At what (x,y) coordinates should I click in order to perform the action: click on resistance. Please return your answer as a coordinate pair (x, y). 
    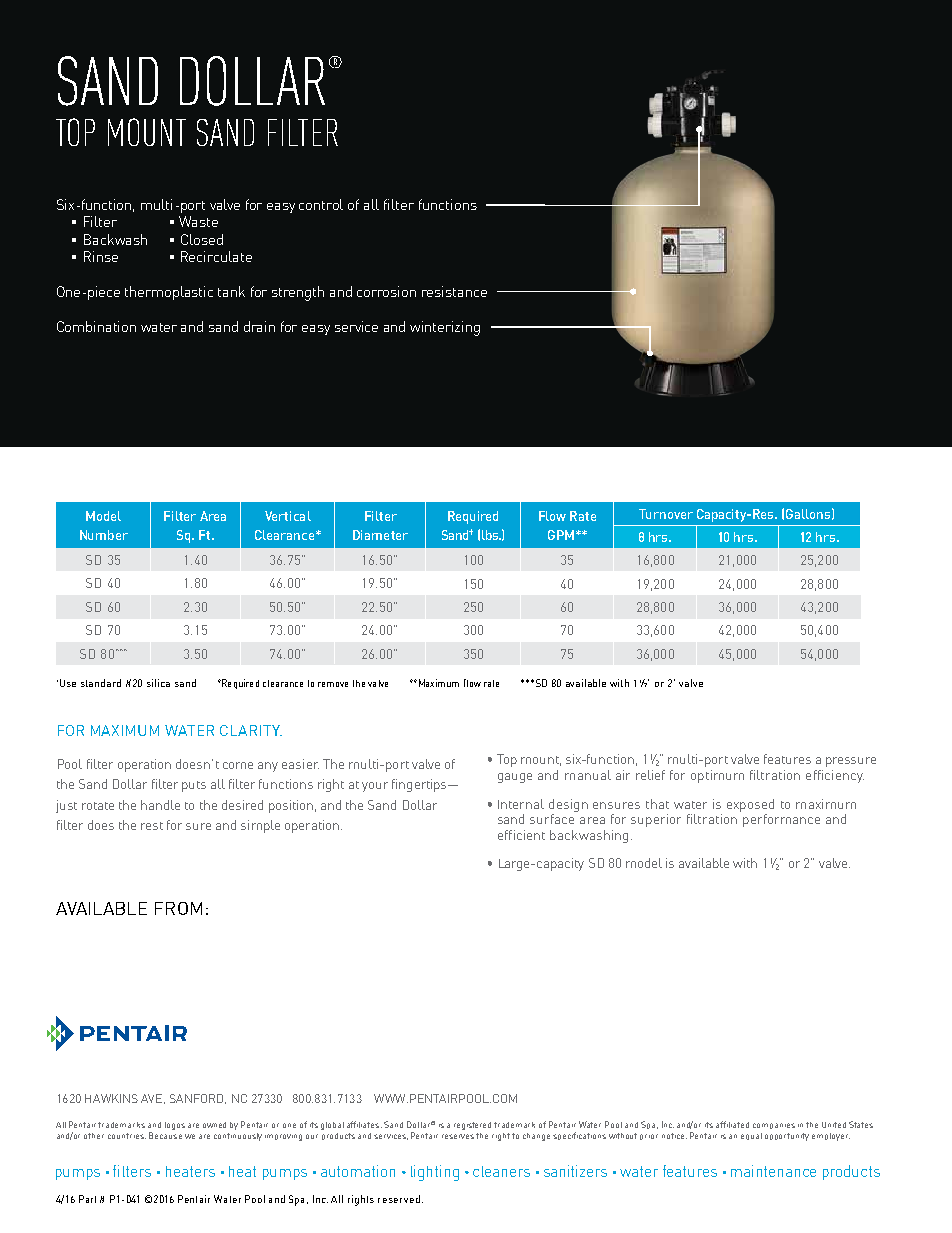
    Looking at the image, I should click on (454, 291).
